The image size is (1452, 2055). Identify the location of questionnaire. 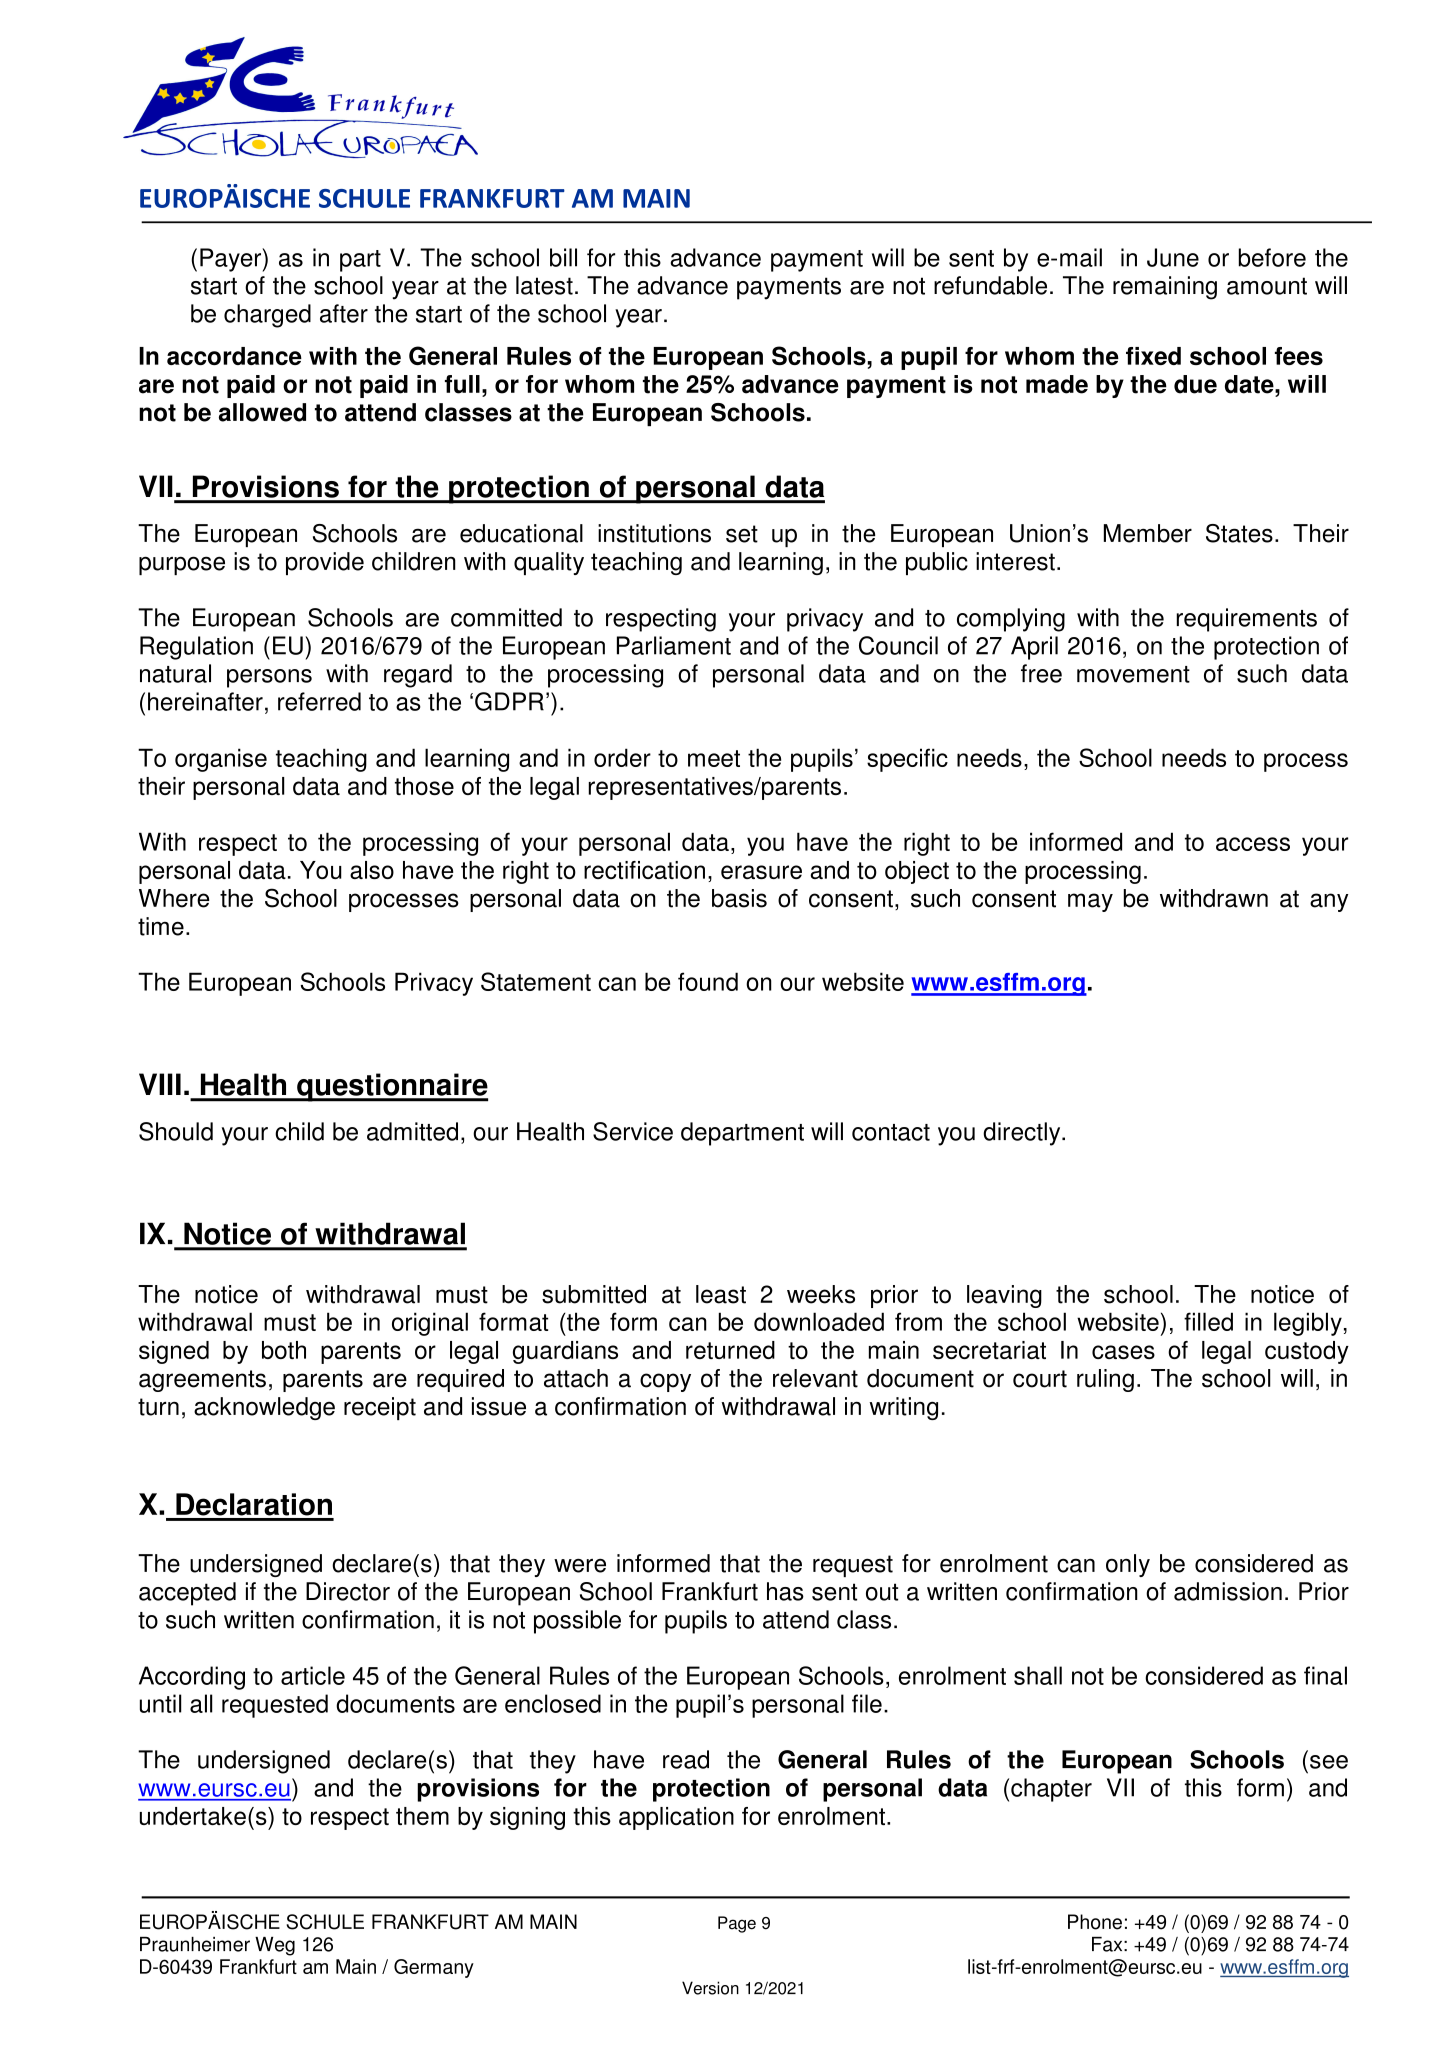
(391, 1087).
